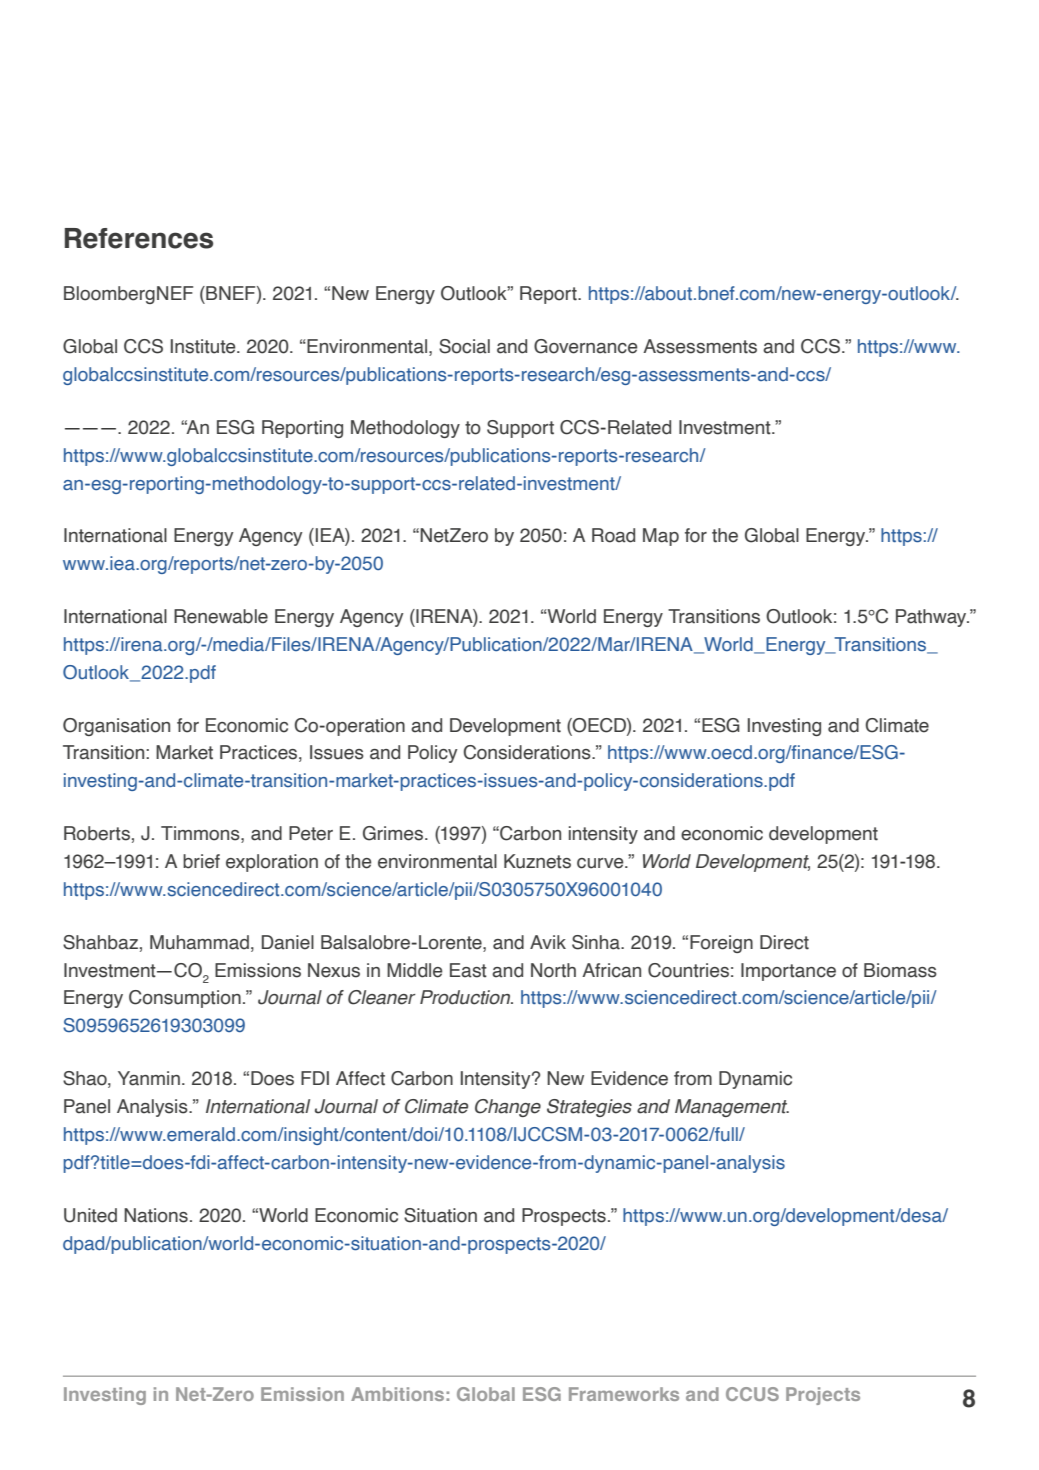  What do you see at coordinates (932, 618) in the image?
I see `Pathway` at bounding box center [932, 618].
